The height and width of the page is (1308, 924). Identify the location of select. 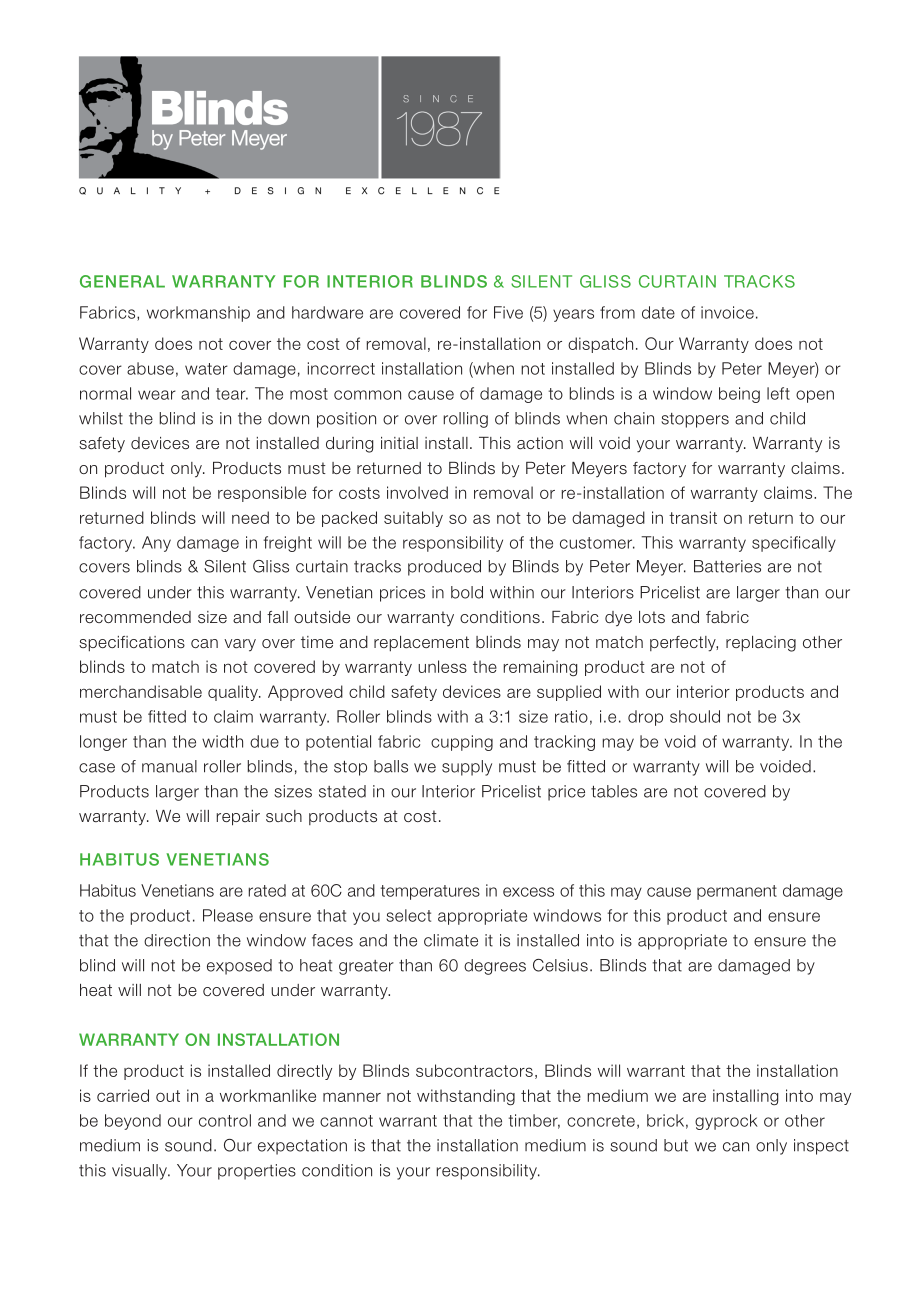
(408, 915).
